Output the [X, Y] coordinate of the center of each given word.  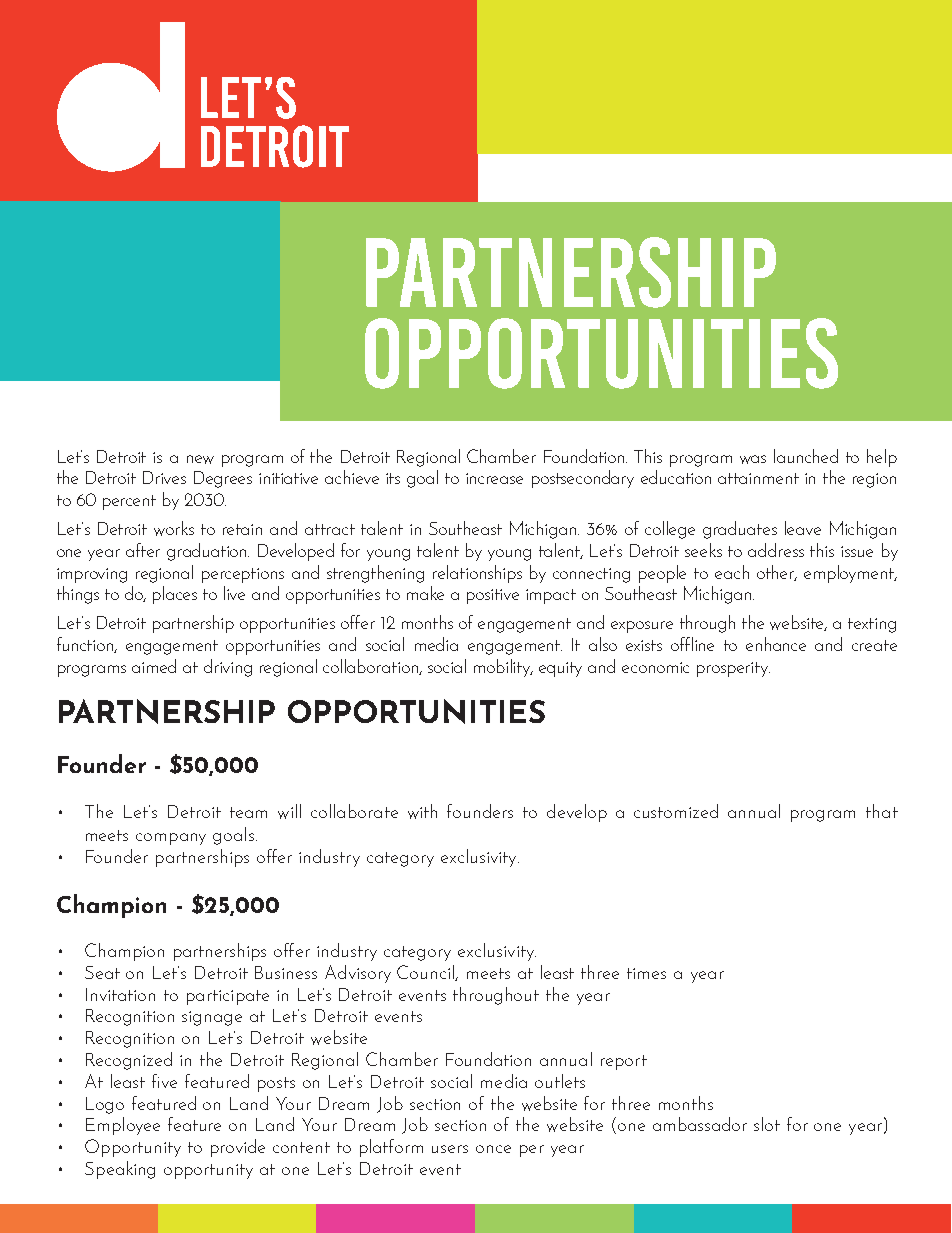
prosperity [733, 669]
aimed [154, 666]
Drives [164, 477]
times [646, 973]
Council [426, 973]
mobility [503, 668]
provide [238, 1148]
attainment [758, 478]
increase [494, 478]
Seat [102, 972]
